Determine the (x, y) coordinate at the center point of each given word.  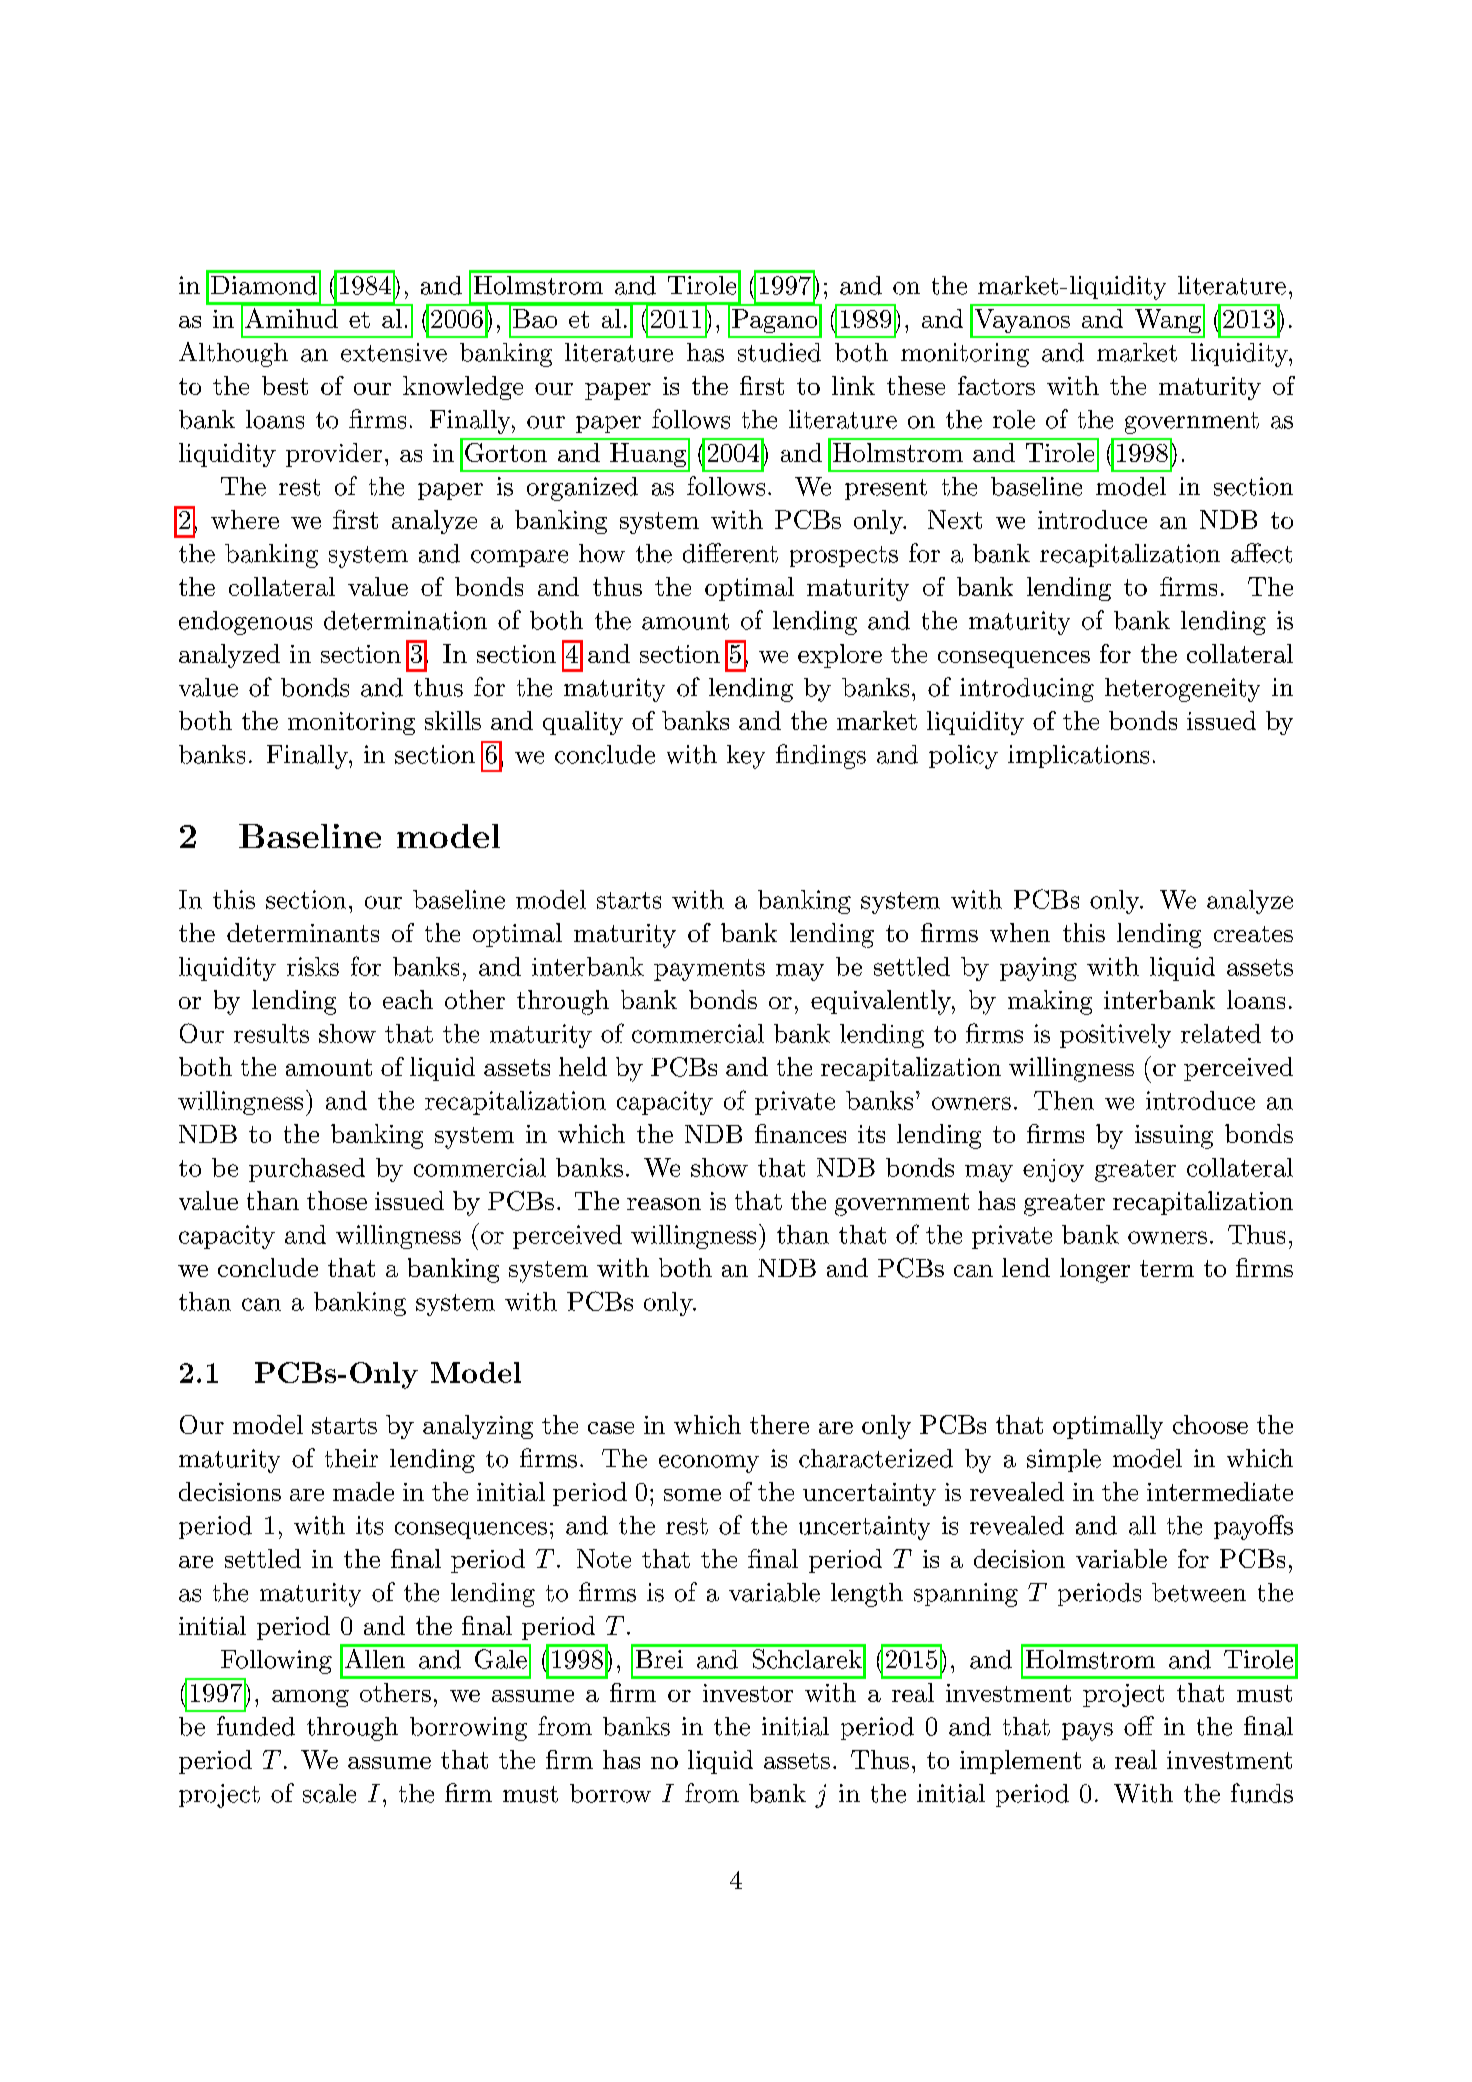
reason (664, 1204)
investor (748, 1693)
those (337, 1200)
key (746, 757)
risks (313, 966)
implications (1078, 756)
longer (1095, 1270)
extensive (394, 352)
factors (996, 385)
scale (329, 1793)
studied (779, 352)
